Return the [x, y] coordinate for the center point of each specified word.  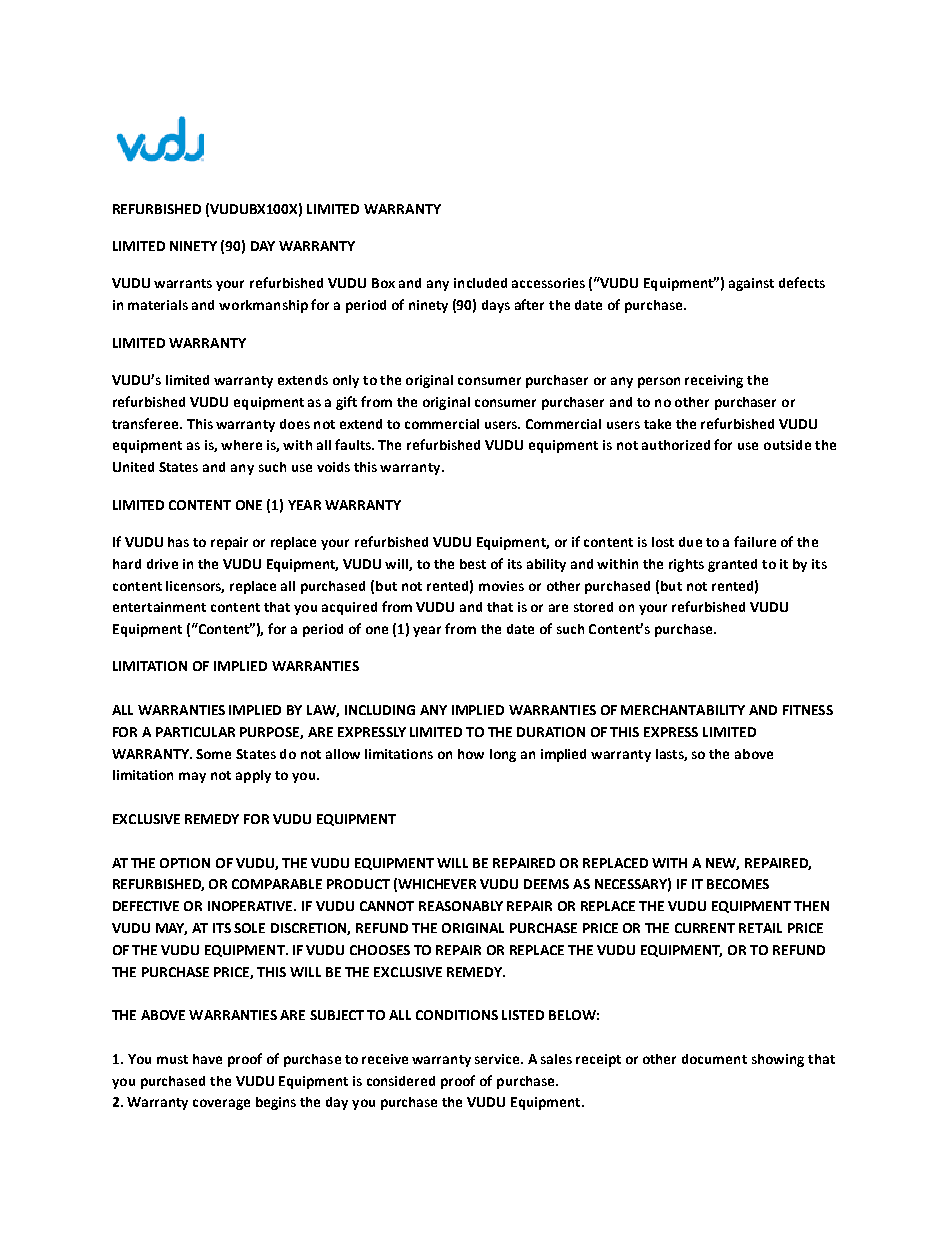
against [751, 284]
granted [732, 565]
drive [162, 564]
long [503, 755]
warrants [183, 283]
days [496, 306]
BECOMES [738, 884]
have [207, 1059]
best [473, 564]
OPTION [185, 863]
